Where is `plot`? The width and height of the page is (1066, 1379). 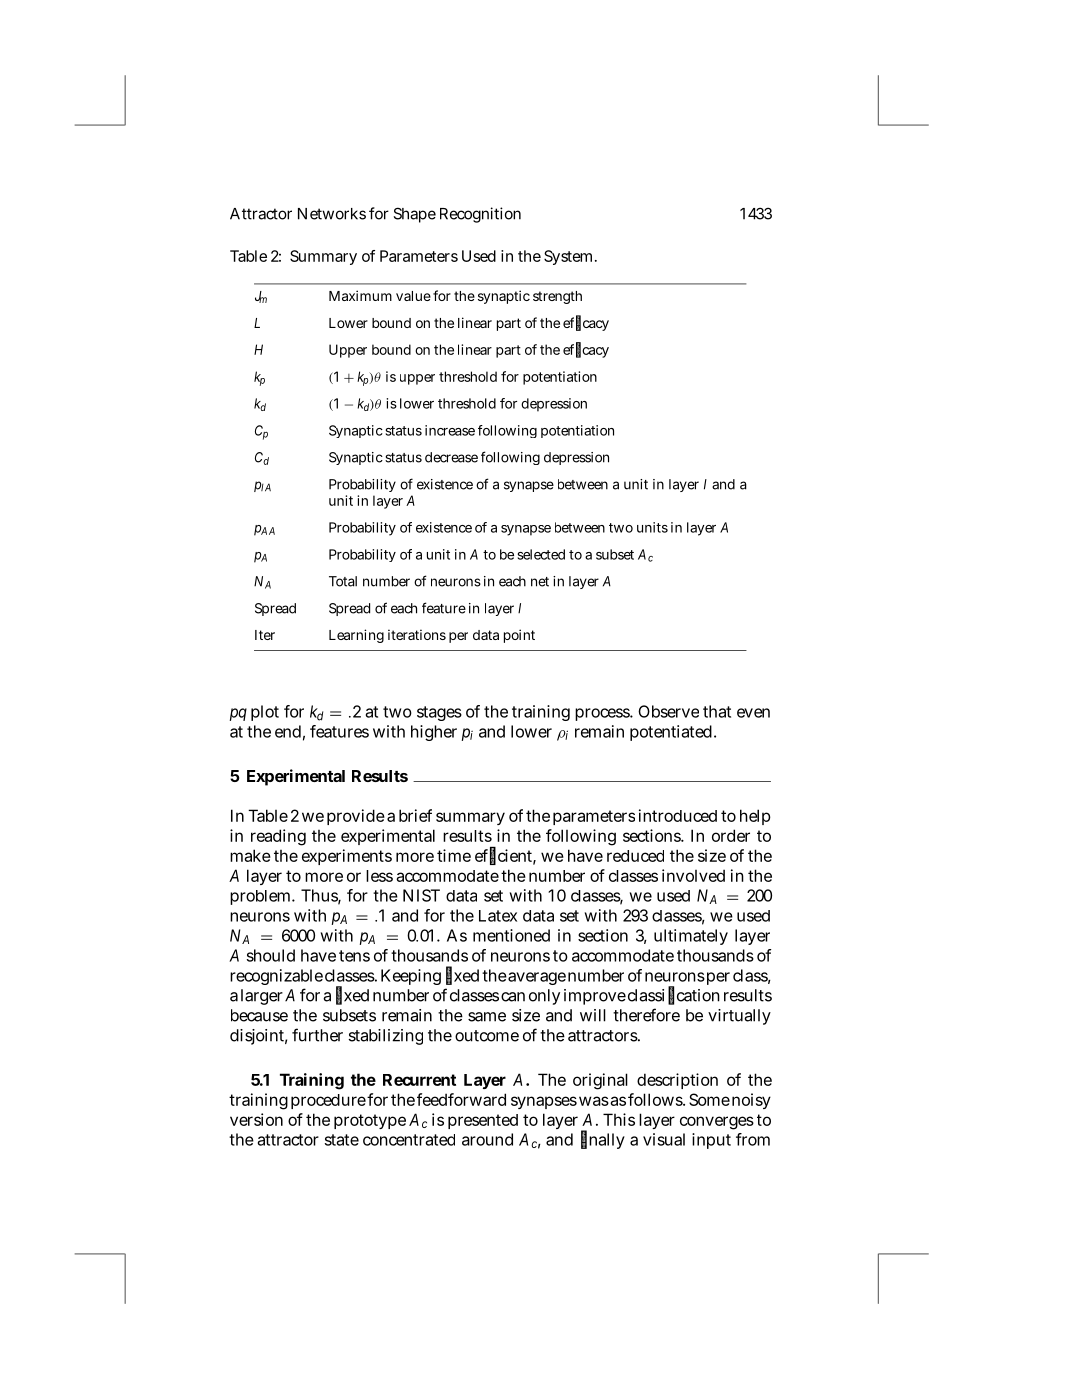 plot is located at coordinates (265, 713).
